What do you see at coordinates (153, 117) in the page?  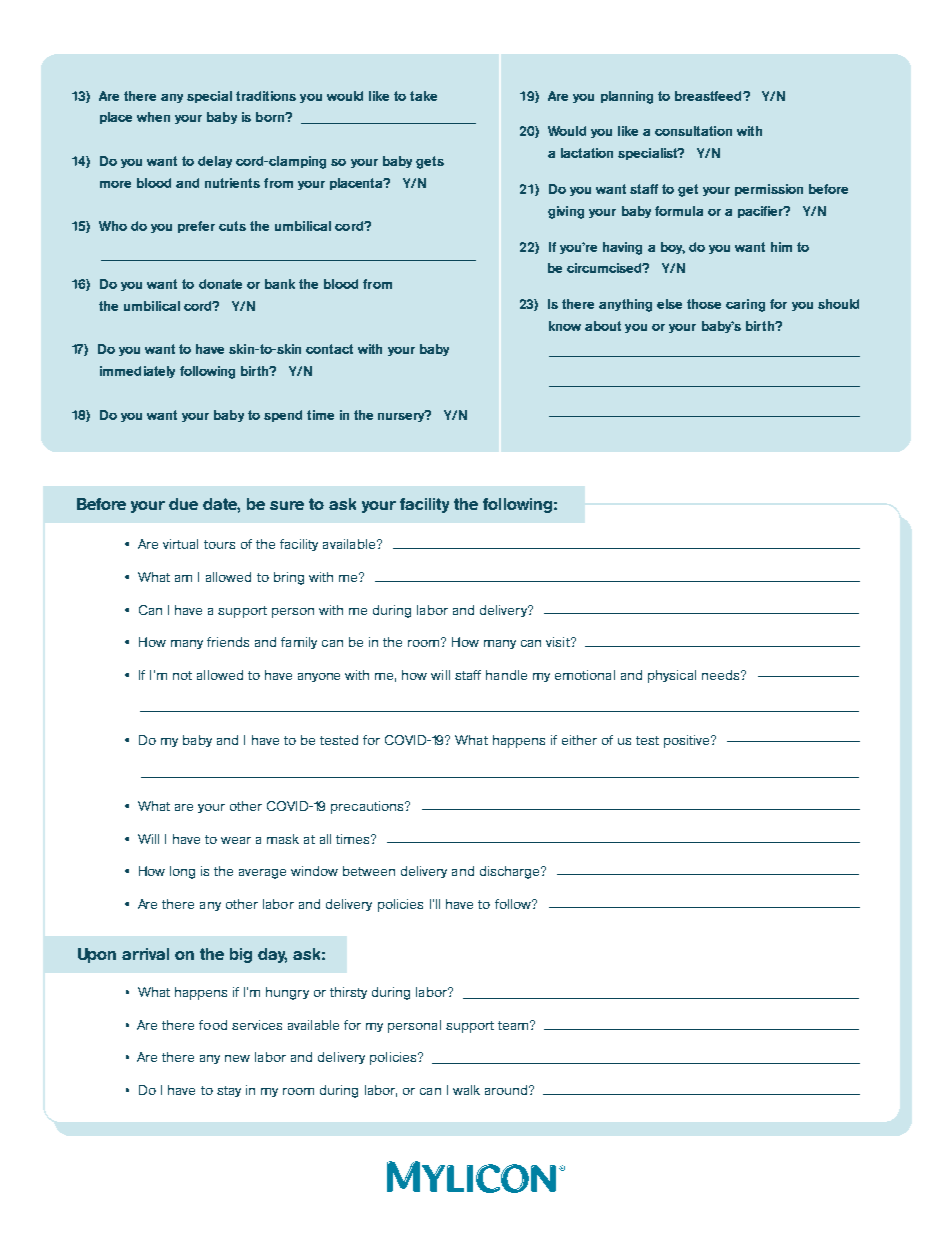 I see `when` at bounding box center [153, 117].
